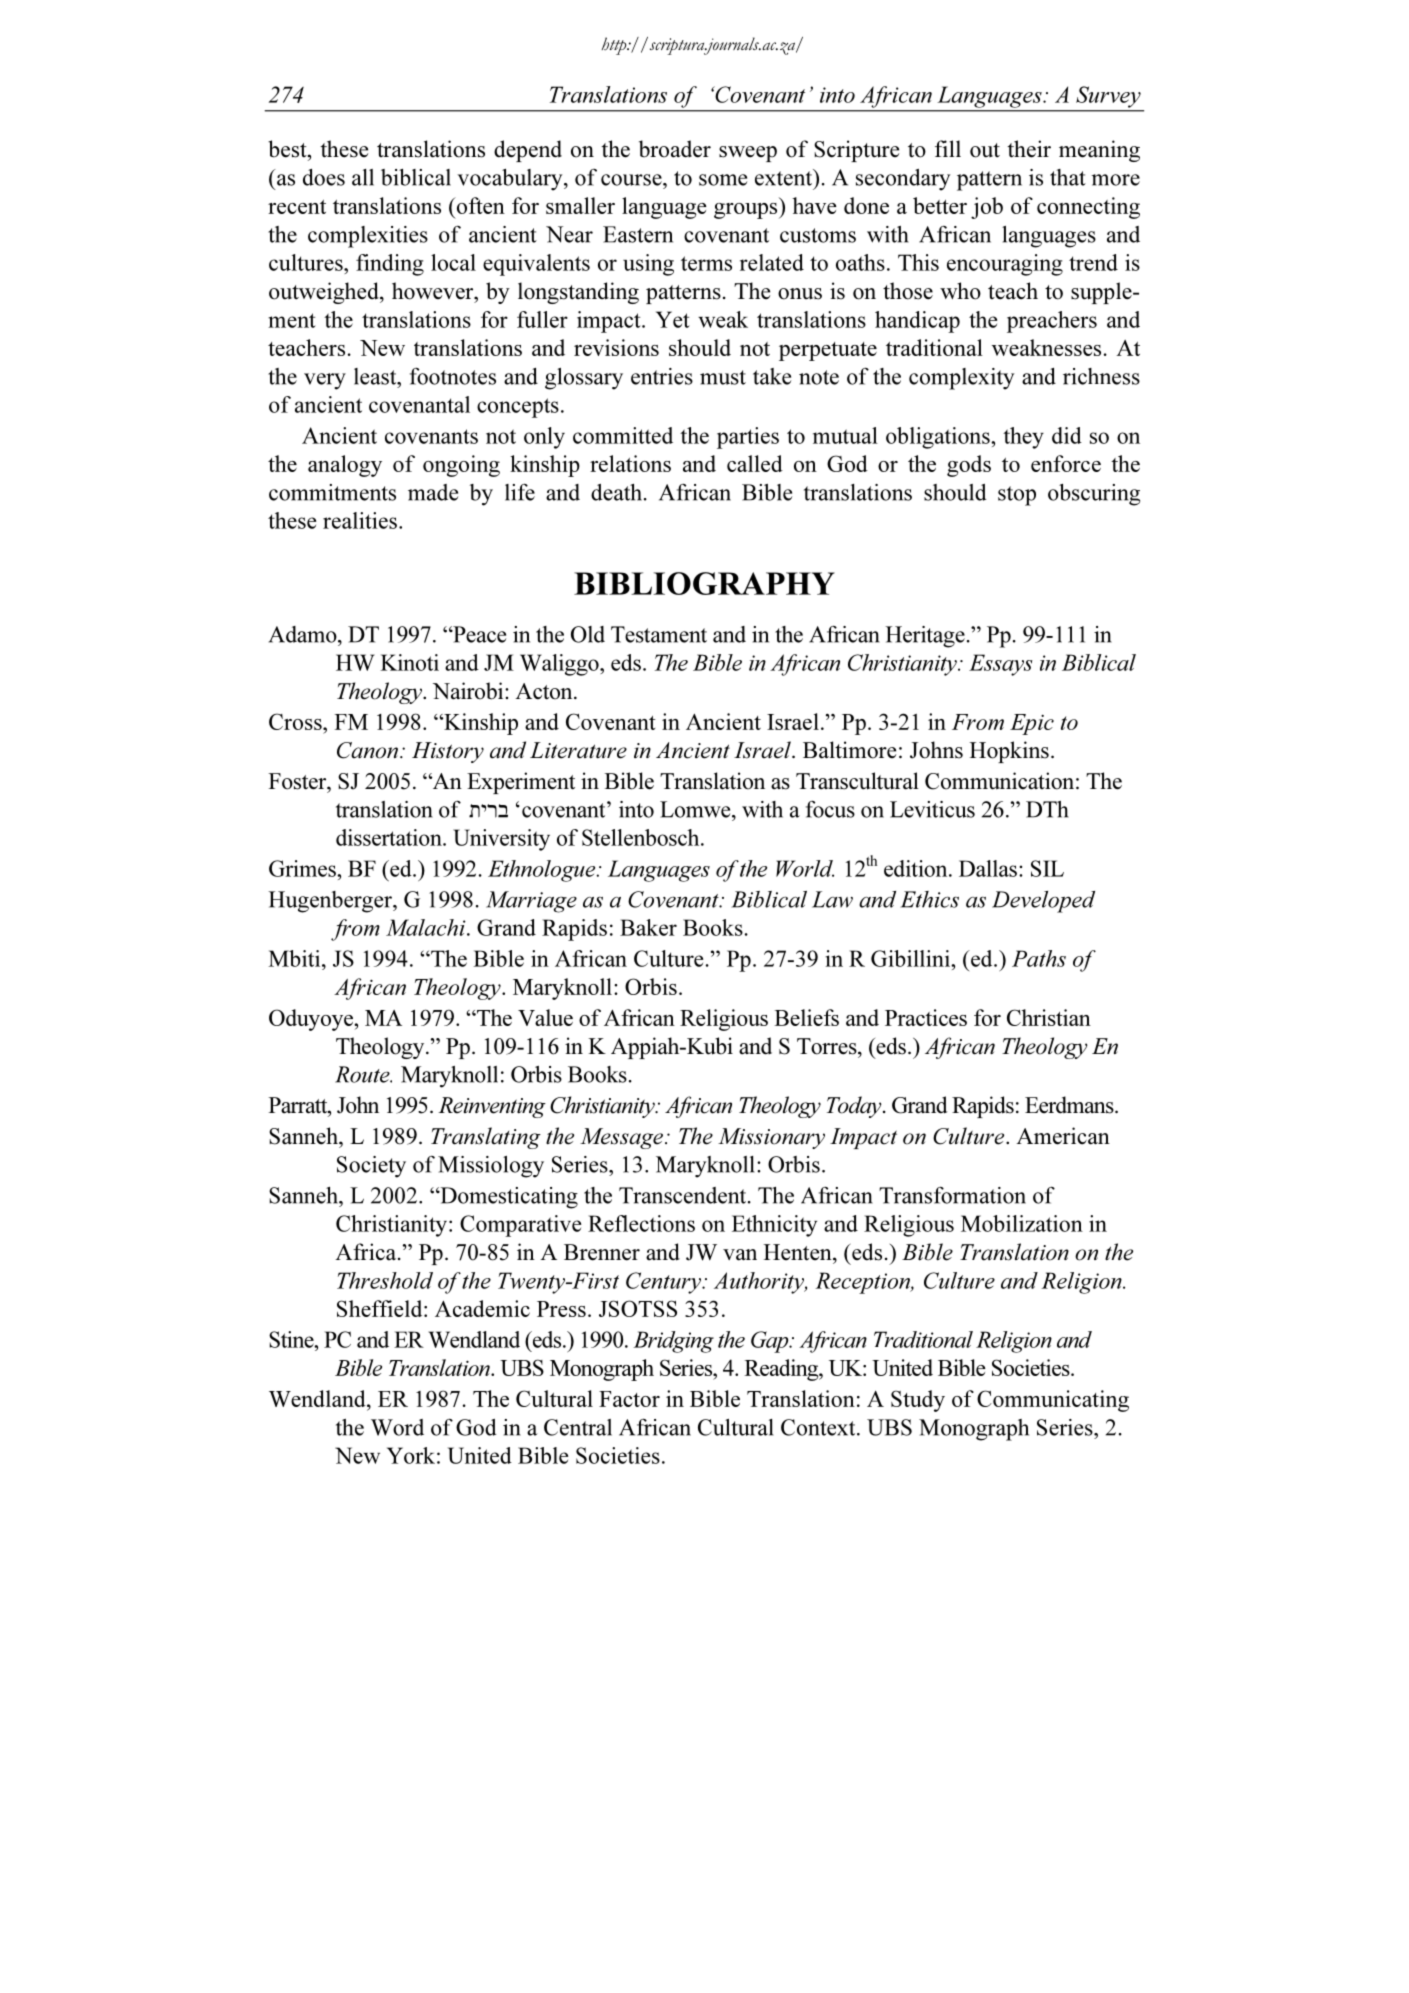 The height and width of the screenshot is (1993, 1409). What do you see at coordinates (360, 520) in the screenshot?
I see `realities` at bounding box center [360, 520].
